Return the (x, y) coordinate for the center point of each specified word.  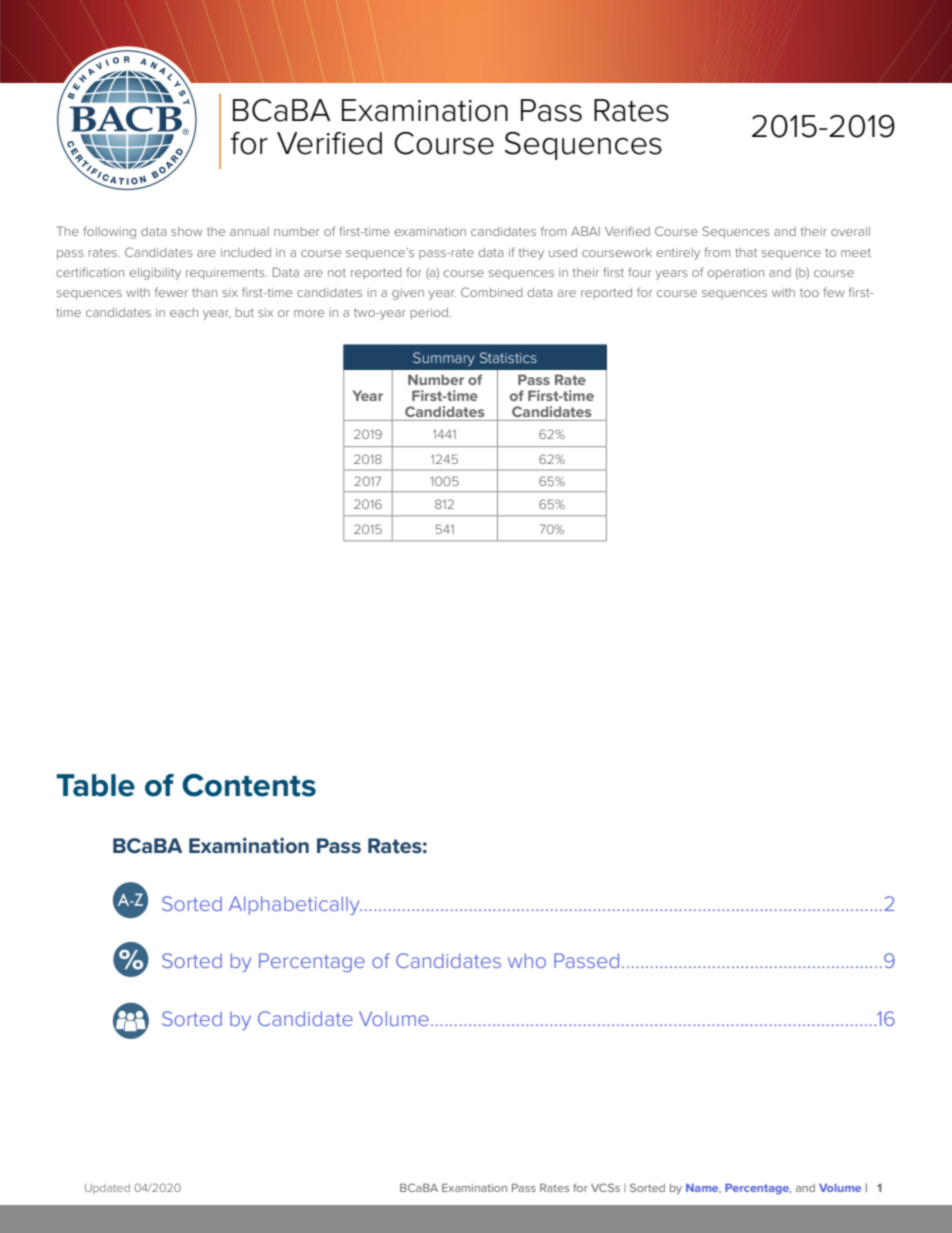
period (431, 313)
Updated (107, 1189)
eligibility (155, 274)
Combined (491, 292)
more (309, 313)
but (245, 312)
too (809, 292)
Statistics (508, 357)
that (746, 252)
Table (95, 785)
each (184, 312)
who (527, 960)
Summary (444, 359)
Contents (249, 785)
